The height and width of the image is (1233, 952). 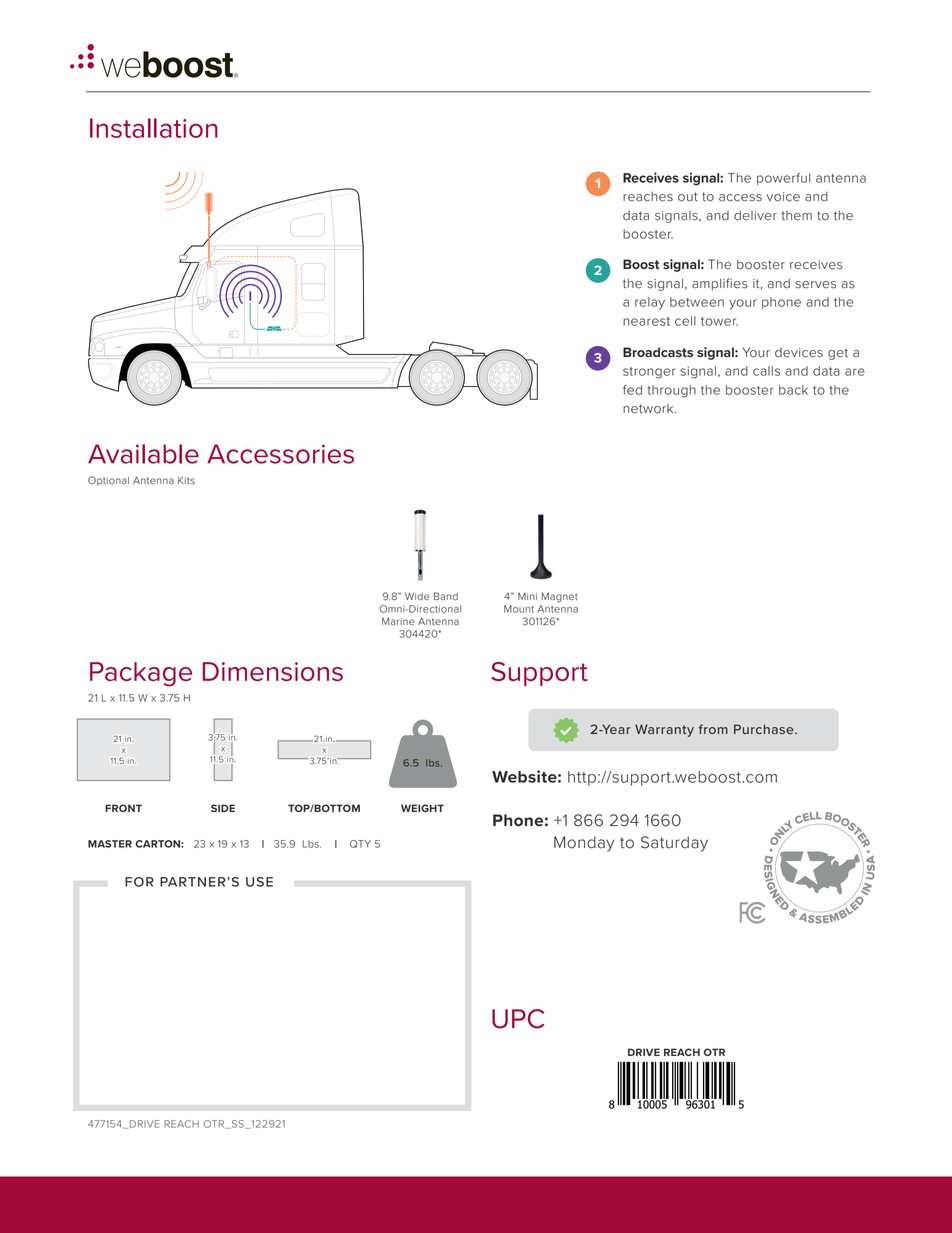 I want to click on FOR, so click(x=139, y=882).
